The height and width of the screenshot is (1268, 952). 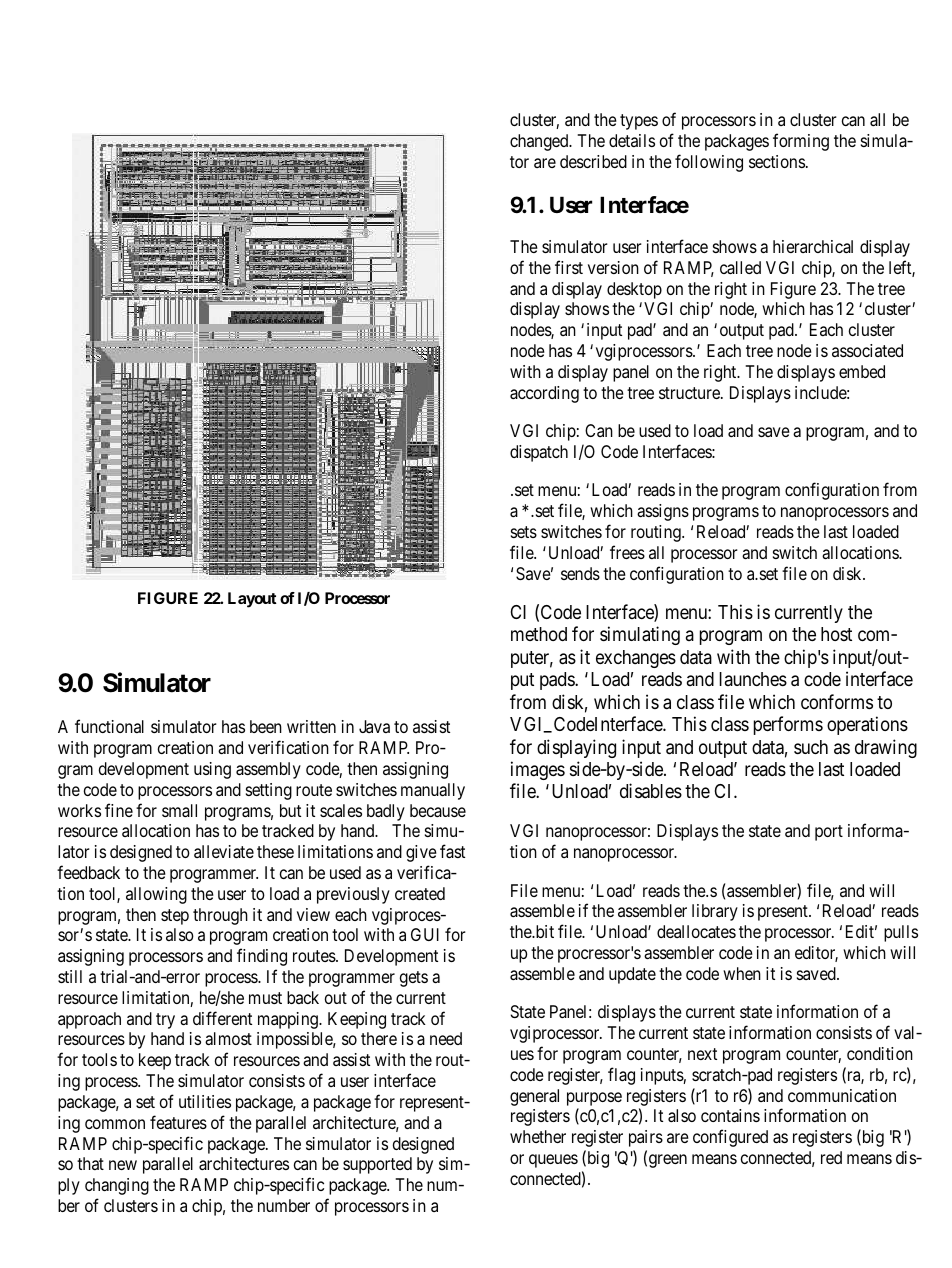 I want to click on method, so click(x=539, y=634).
